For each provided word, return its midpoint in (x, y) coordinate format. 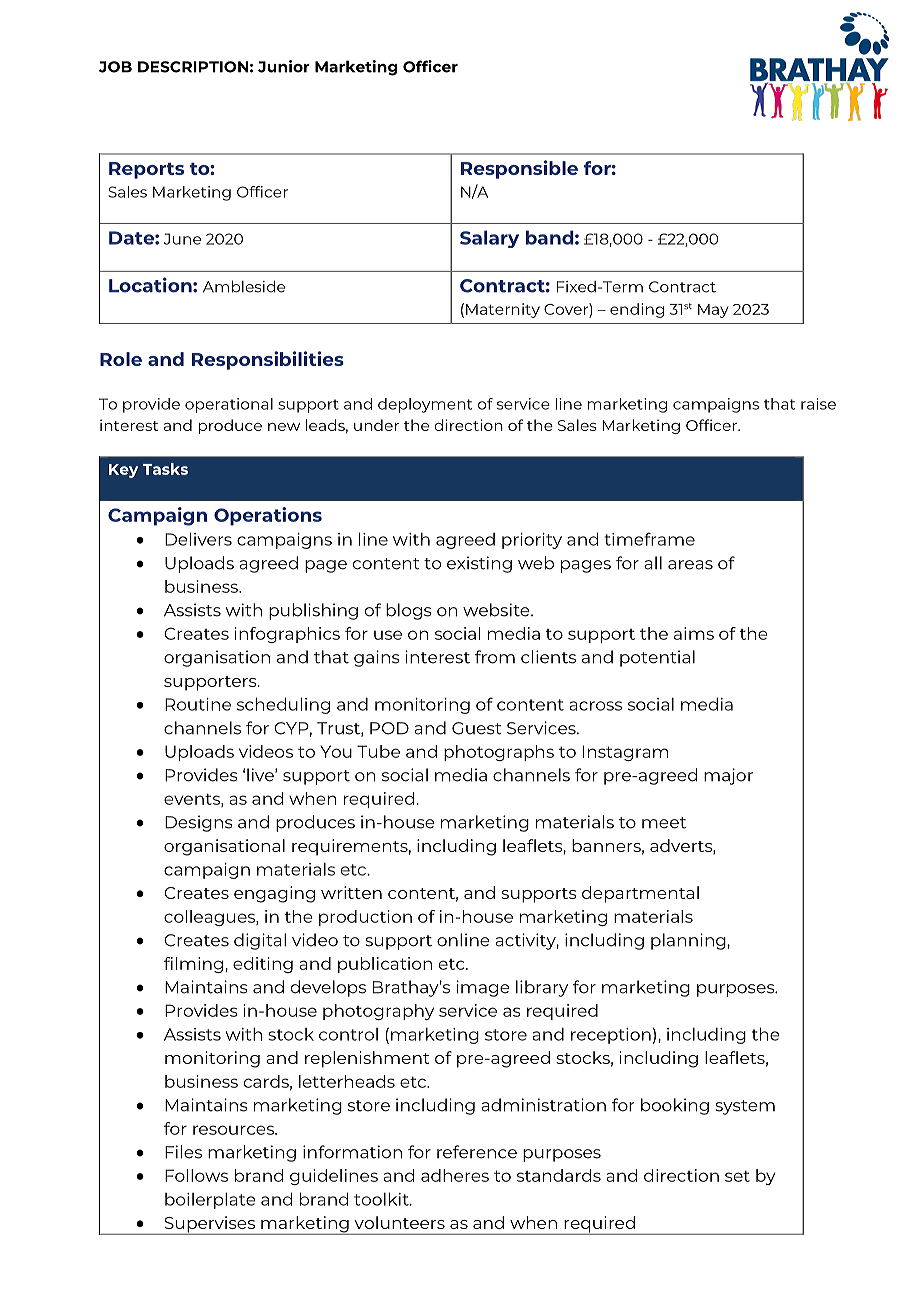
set (737, 1176)
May (713, 311)
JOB (115, 67)
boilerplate (210, 1200)
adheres (455, 1175)
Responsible (519, 169)
